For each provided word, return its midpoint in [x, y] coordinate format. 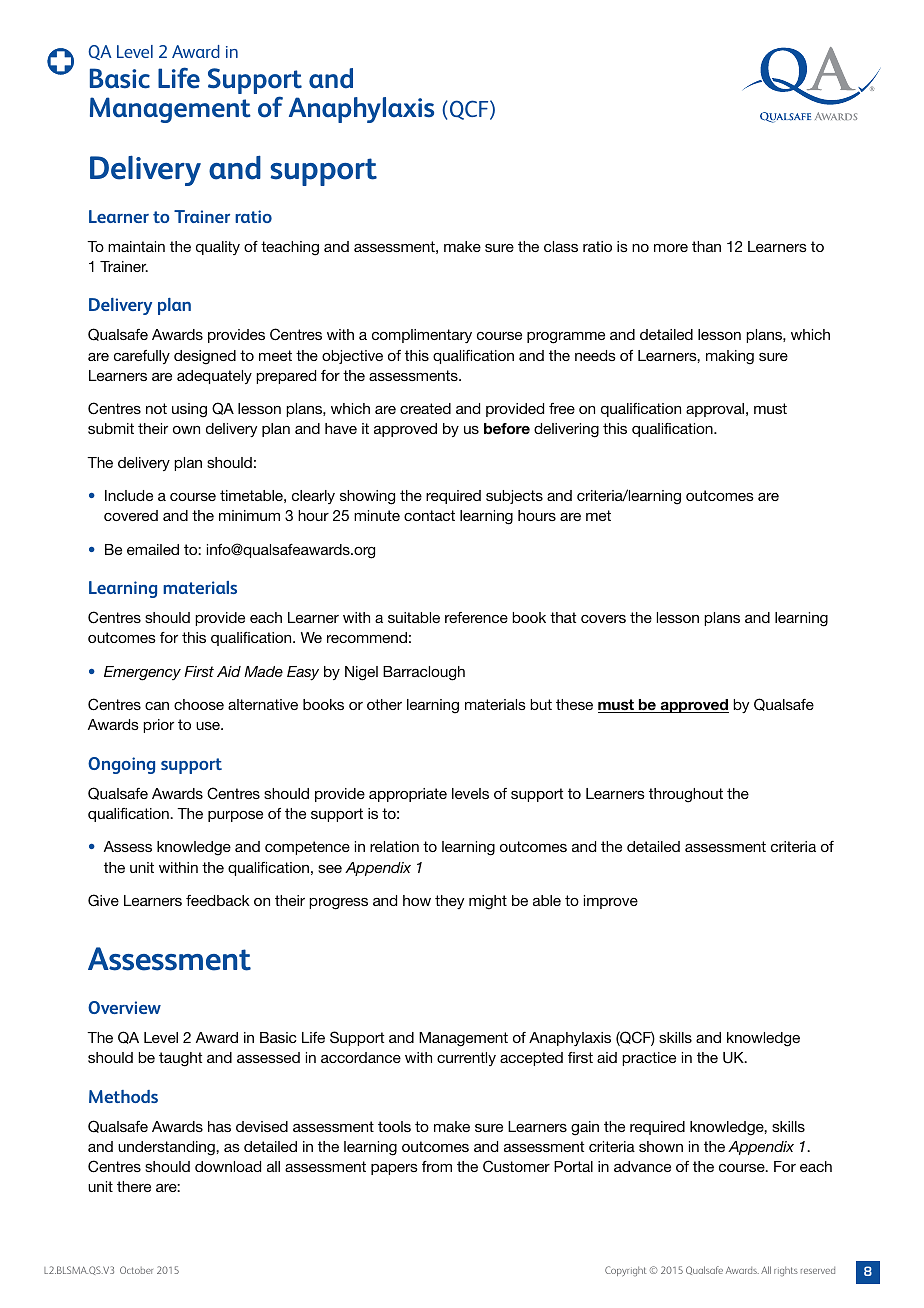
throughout [686, 795]
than [706, 246]
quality [218, 248]
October [136, 1270]
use [209, 726]
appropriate [408, 795]
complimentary [422, 336]
